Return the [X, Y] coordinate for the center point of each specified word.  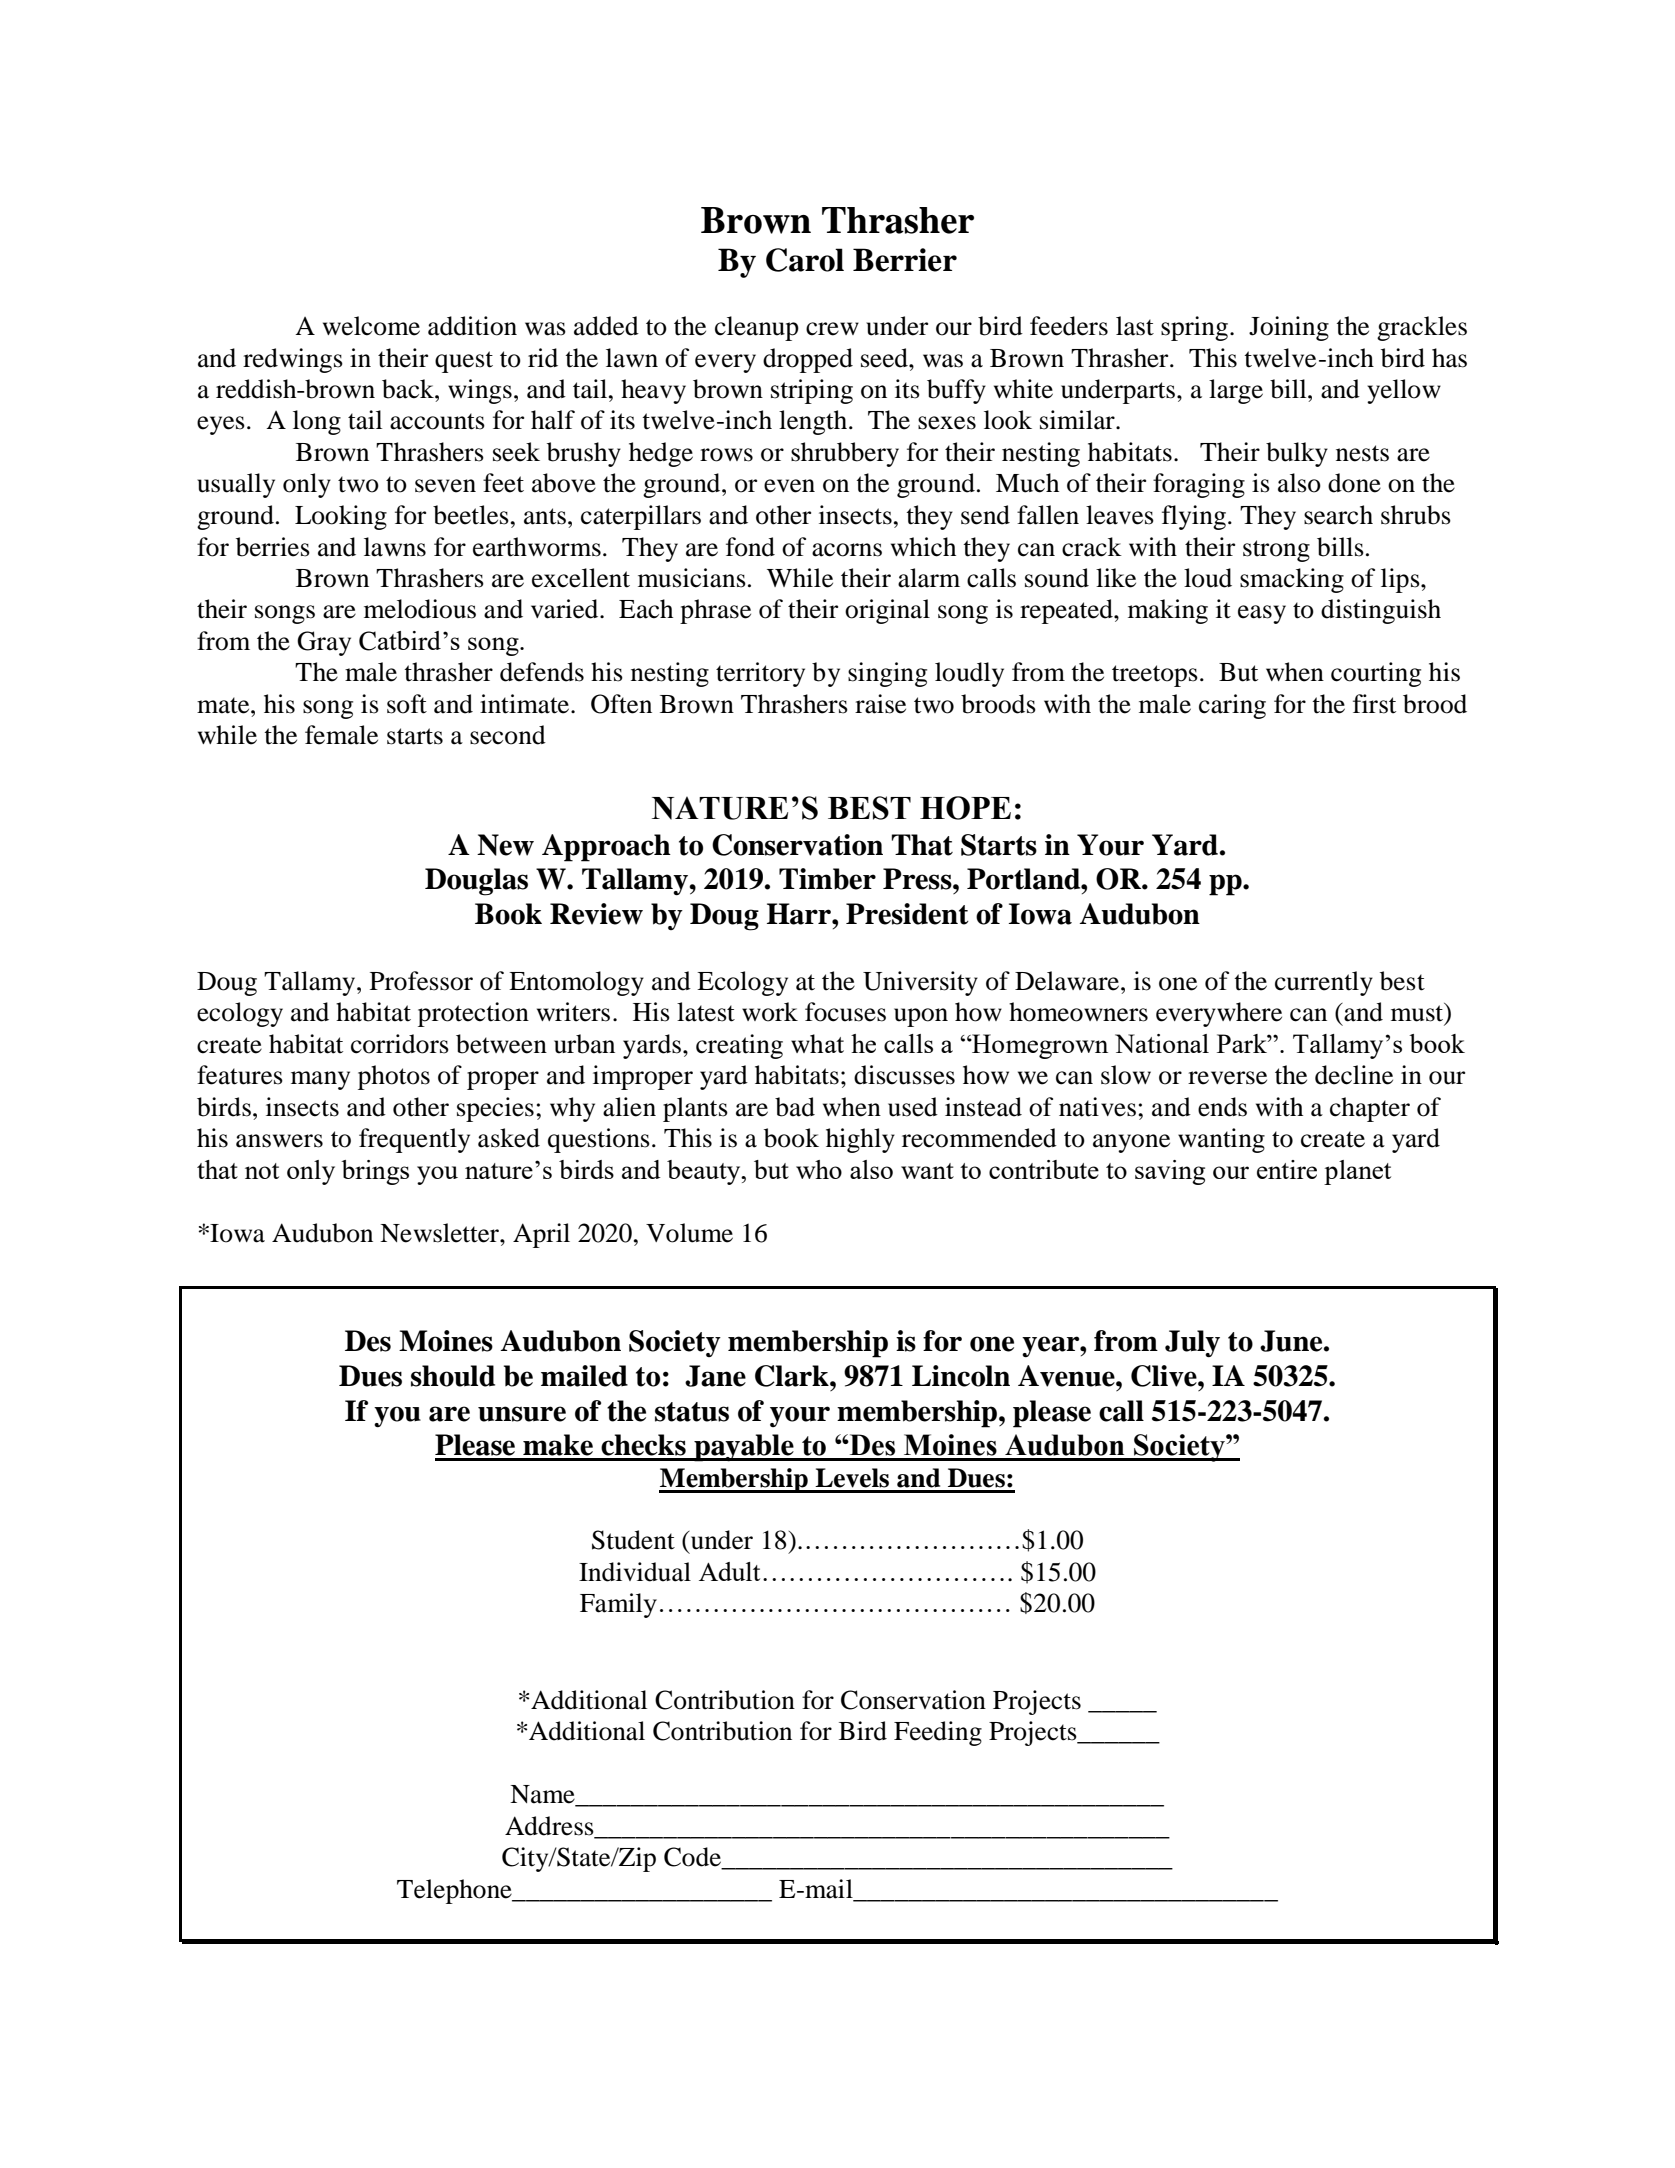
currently [1324, 983]
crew [832, 329]
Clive [1165, 1376]
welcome [371, 326]
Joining [1289, 328]
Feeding [938, 1733]
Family [618, 1605]
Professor [421, 981]
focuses [845, 1012]
